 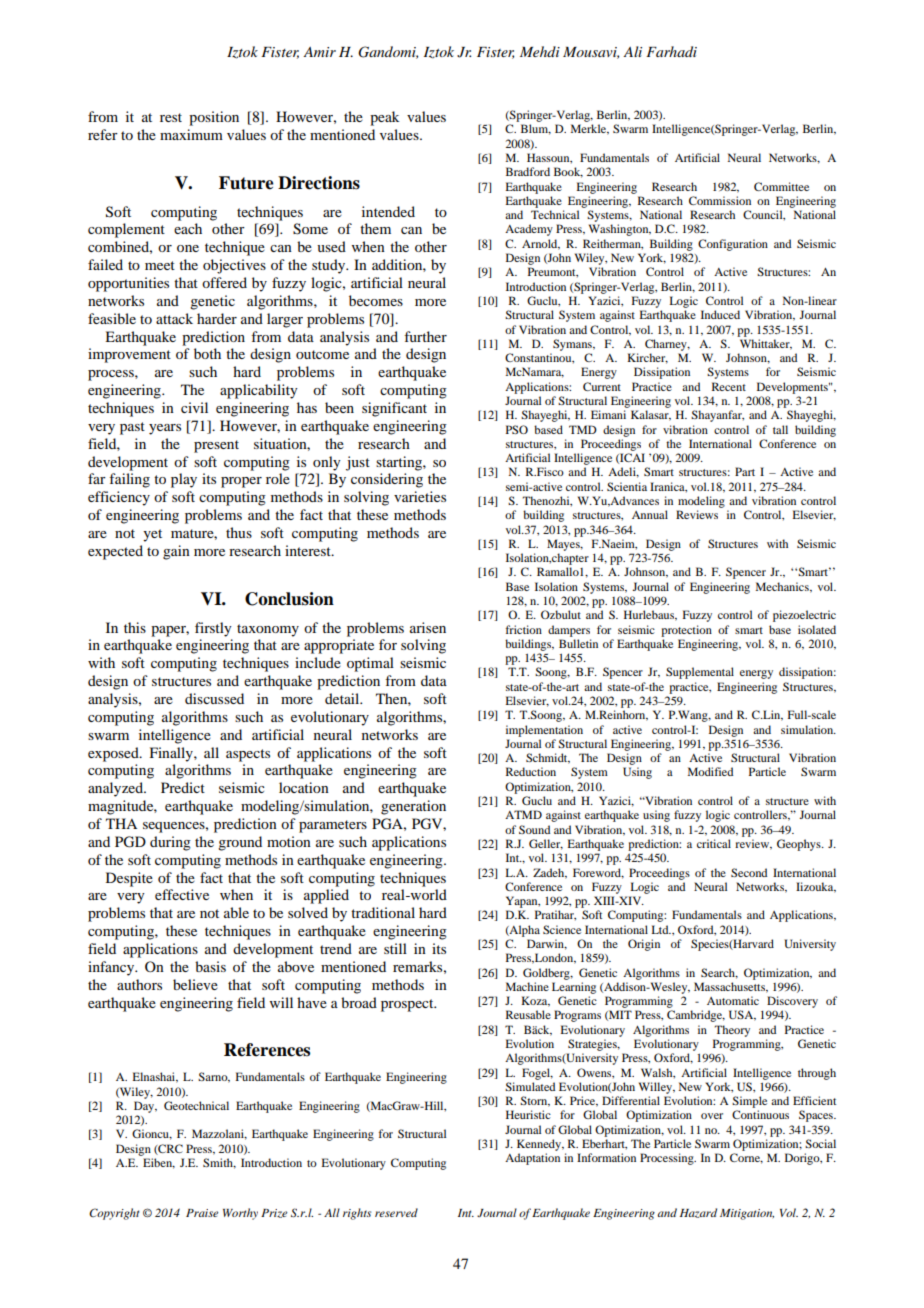 What do you see at coordinates (214, 698) in the screenshot?
I see `discussed` at bounding box center [214, 698].
